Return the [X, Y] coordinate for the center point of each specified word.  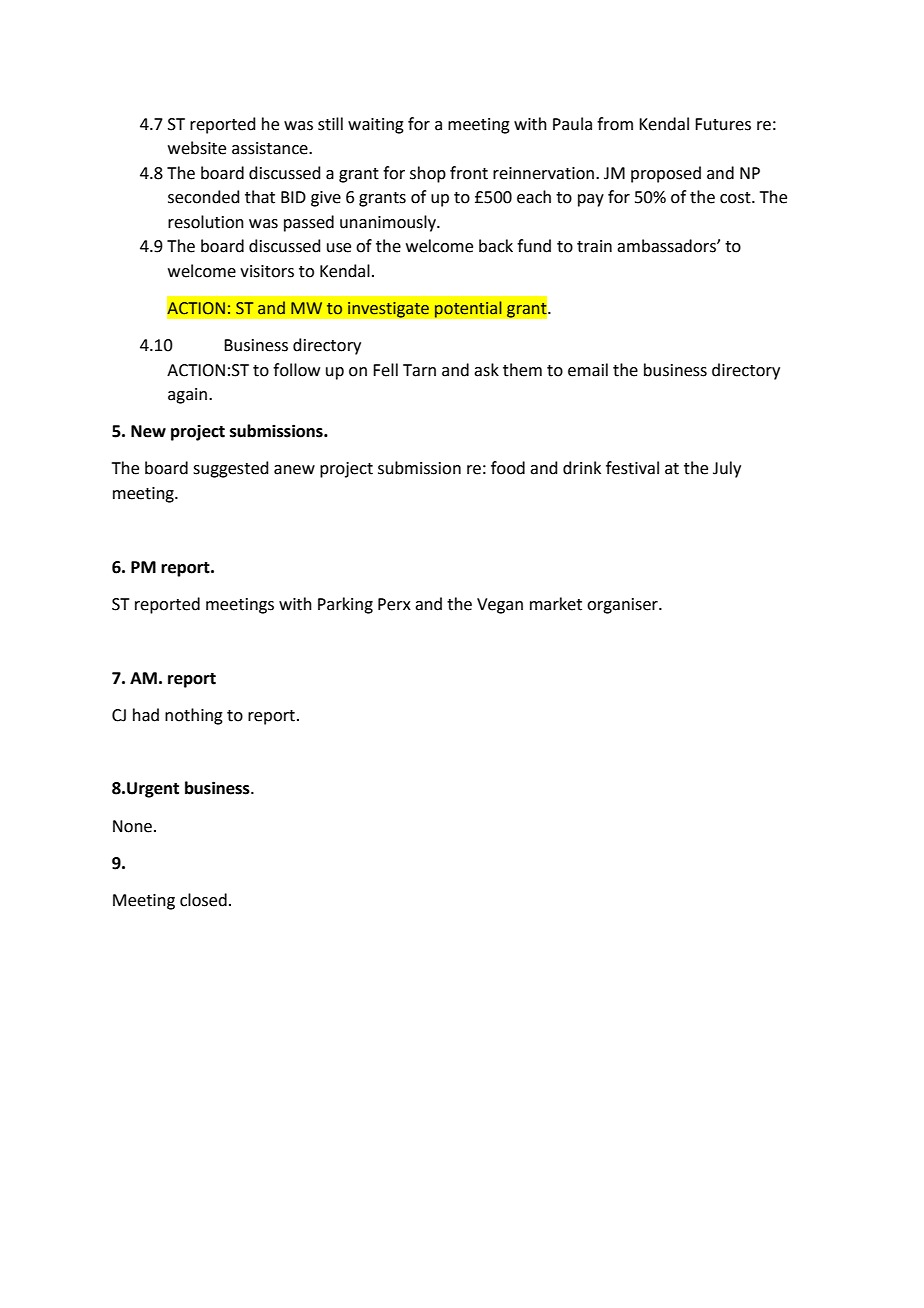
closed [203, 900]
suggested [231, 469]
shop [428, 174]
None [132, 826]
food [508, 468]
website [197, 148]
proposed [666, 174]
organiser [623, 606]
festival [632, 468]
